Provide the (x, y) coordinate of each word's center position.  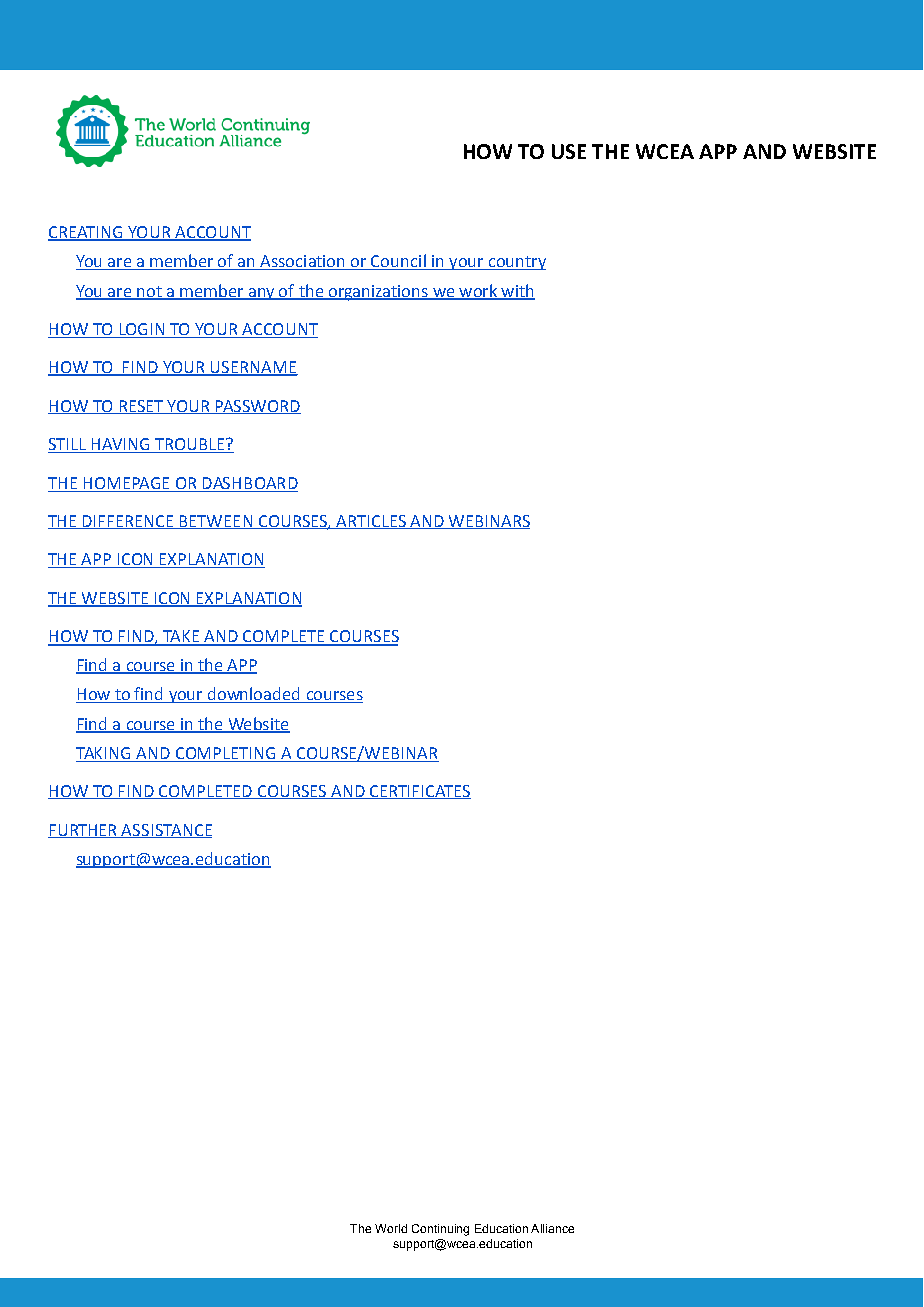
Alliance (552, 1228)
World (391, 1228)
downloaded (253, 695)
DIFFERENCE (128, 522)
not (149, 292)
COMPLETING (225, 753)
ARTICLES (371, 522)
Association (303, 262)
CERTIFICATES (419, 792)
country (516, 263)
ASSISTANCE (166, 831)
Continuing (440, 1230)
